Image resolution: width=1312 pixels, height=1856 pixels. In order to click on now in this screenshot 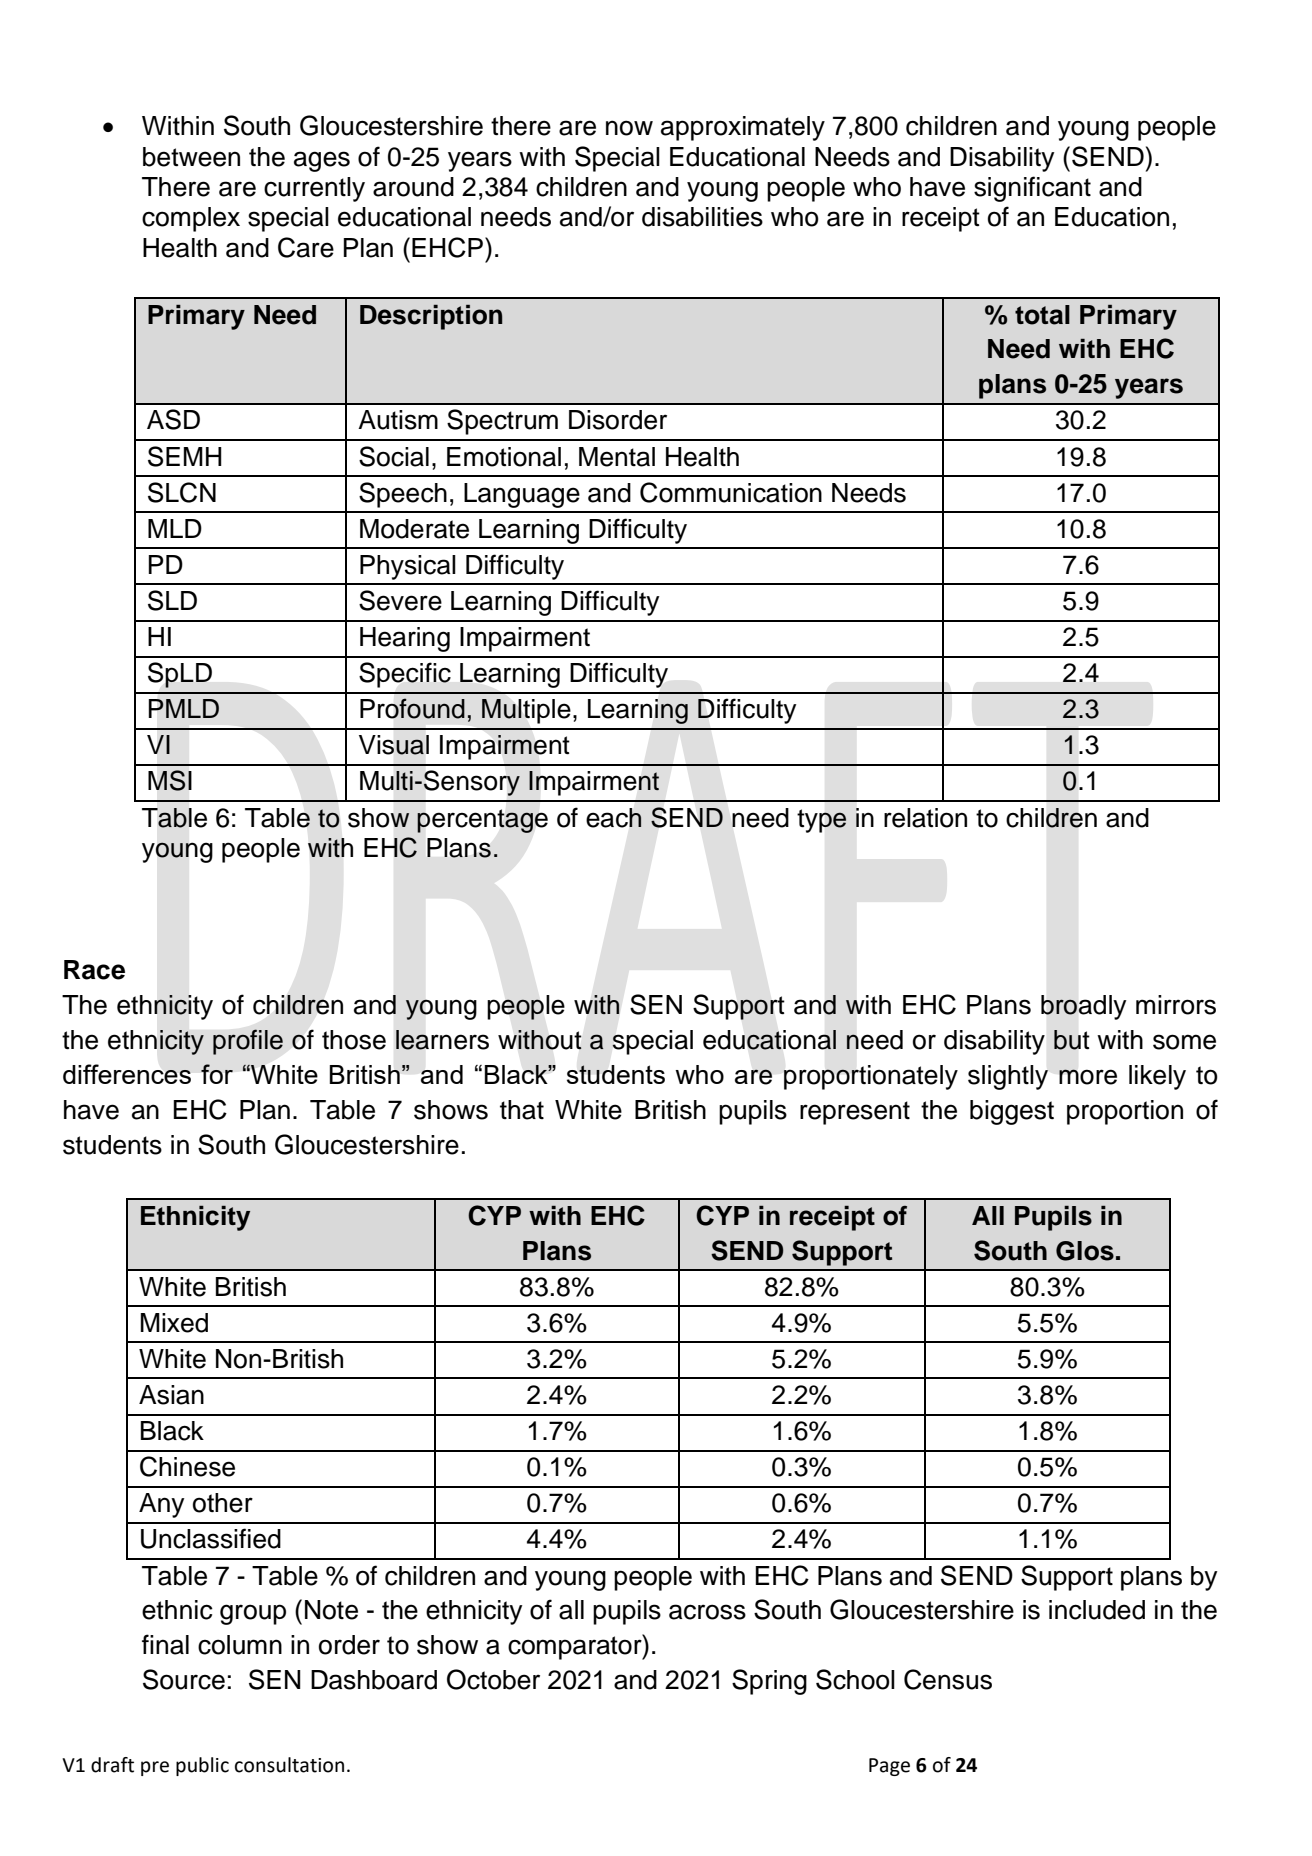, I will do `click(629, 128)`.
